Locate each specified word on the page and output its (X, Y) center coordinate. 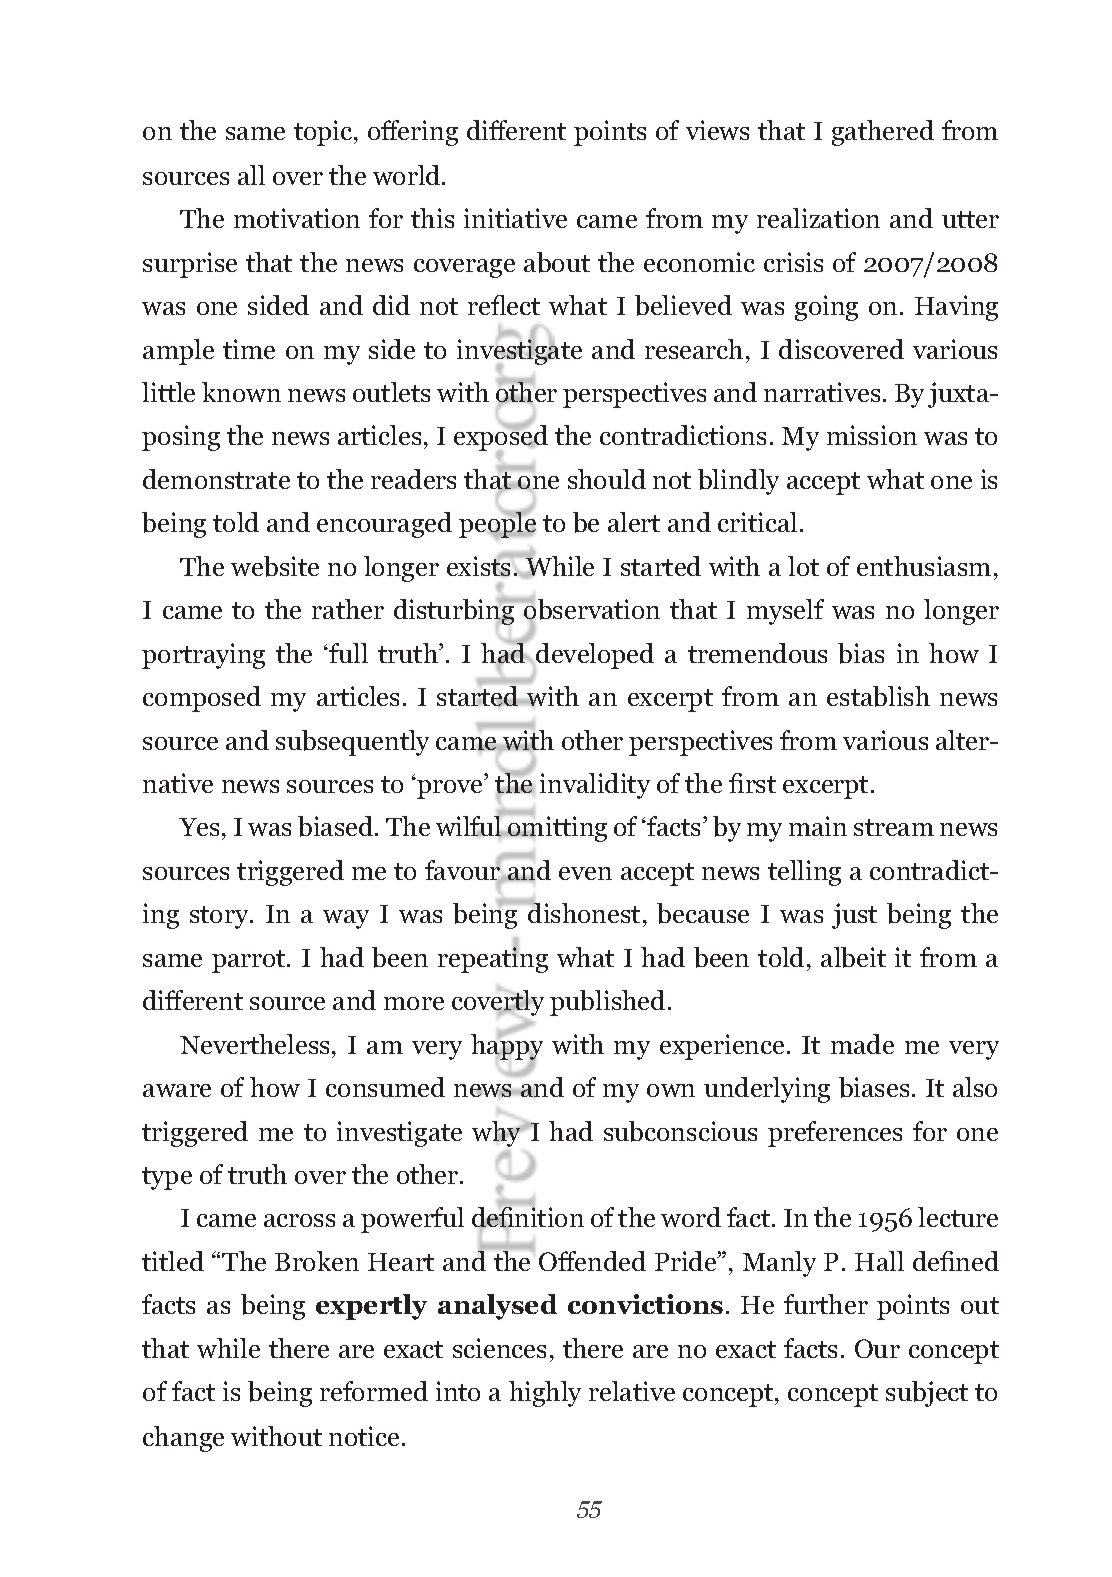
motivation (297, 218)
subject (927, 1394)
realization (818, 218)
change (183, 1439)
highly (545, 1394)
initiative (515, 218)
